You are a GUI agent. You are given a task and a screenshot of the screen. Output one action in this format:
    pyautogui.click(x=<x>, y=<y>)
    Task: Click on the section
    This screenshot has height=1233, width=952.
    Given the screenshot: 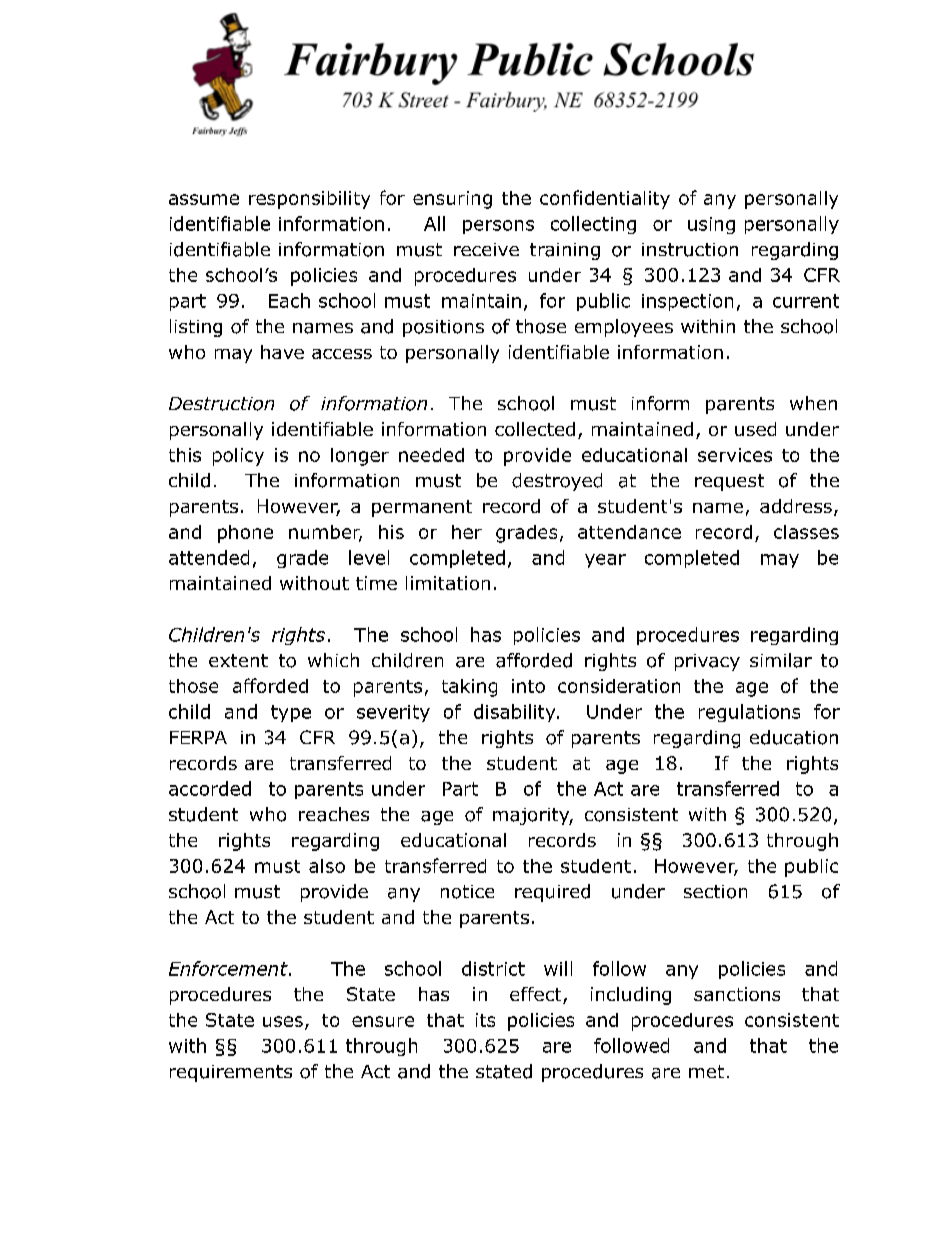 What is the action you would take?
    pyautogui.click(x=715, y=892)
